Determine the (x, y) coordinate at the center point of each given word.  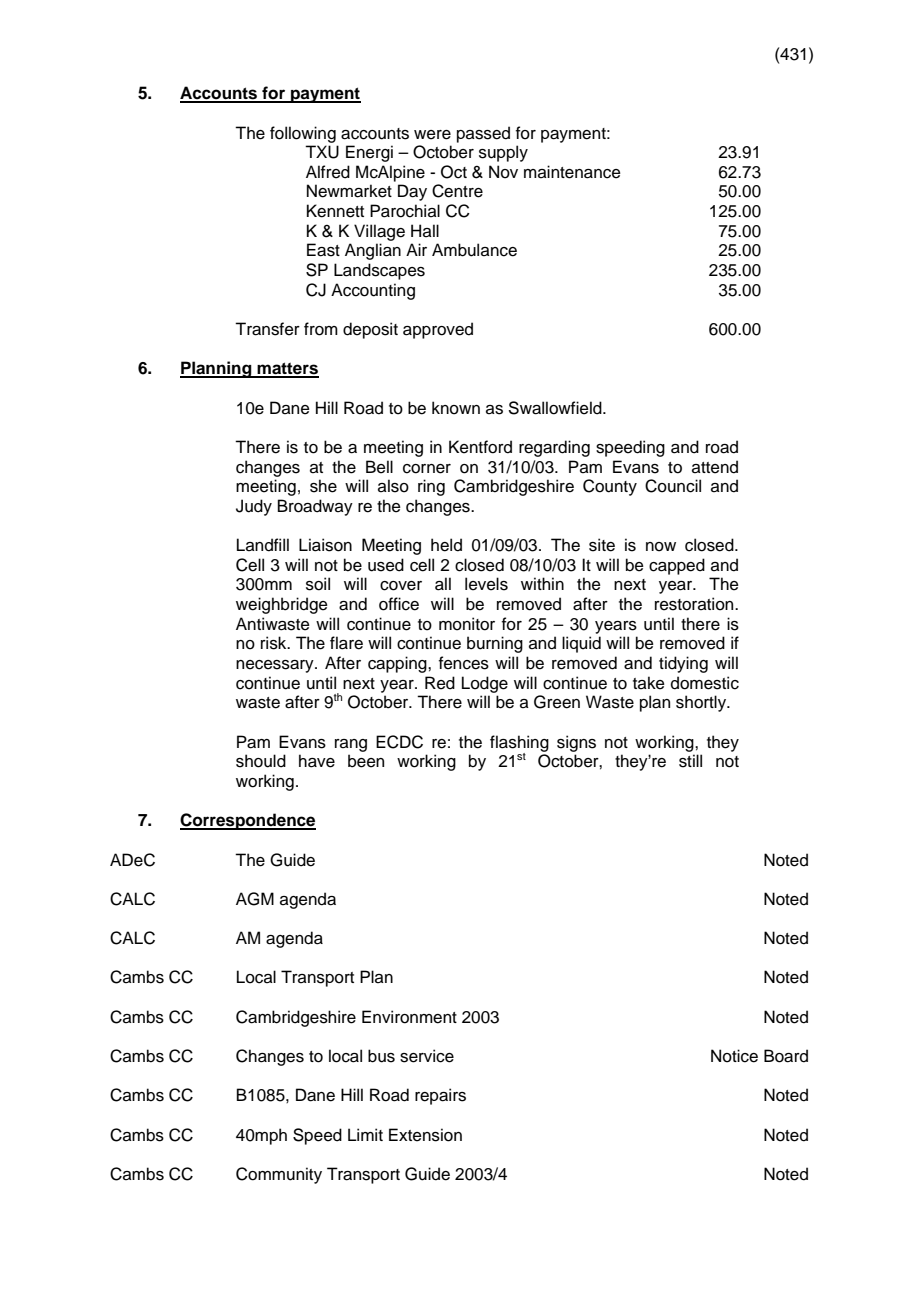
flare (346, 643)
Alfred (328, 172)
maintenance (572, 172)
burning (495, 644)
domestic (705, 683)
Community (279, 1175)
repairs (440, 1096)
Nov (503, 172)
